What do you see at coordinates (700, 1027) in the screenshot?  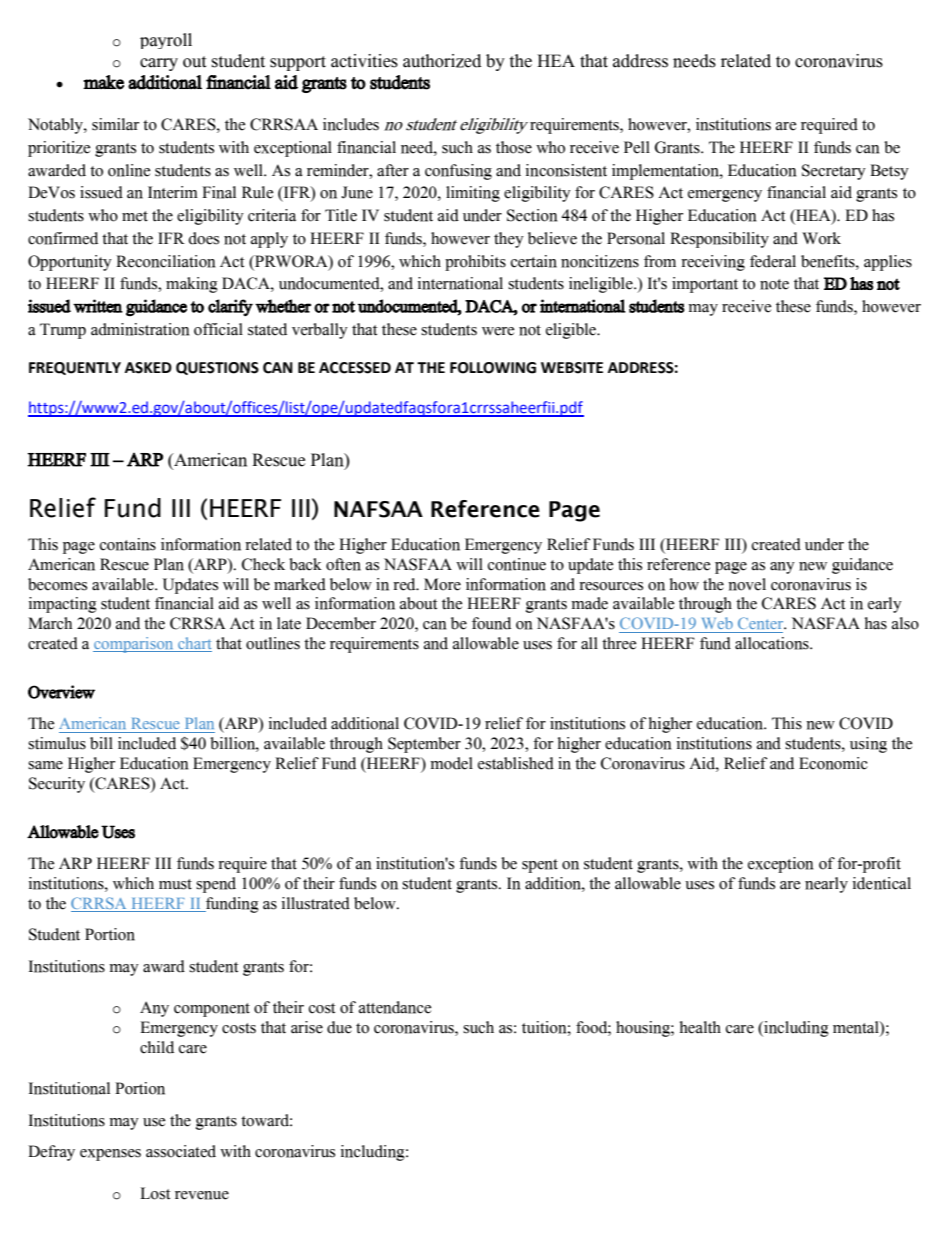 I see `health` at bounding box center [700, 1027].
